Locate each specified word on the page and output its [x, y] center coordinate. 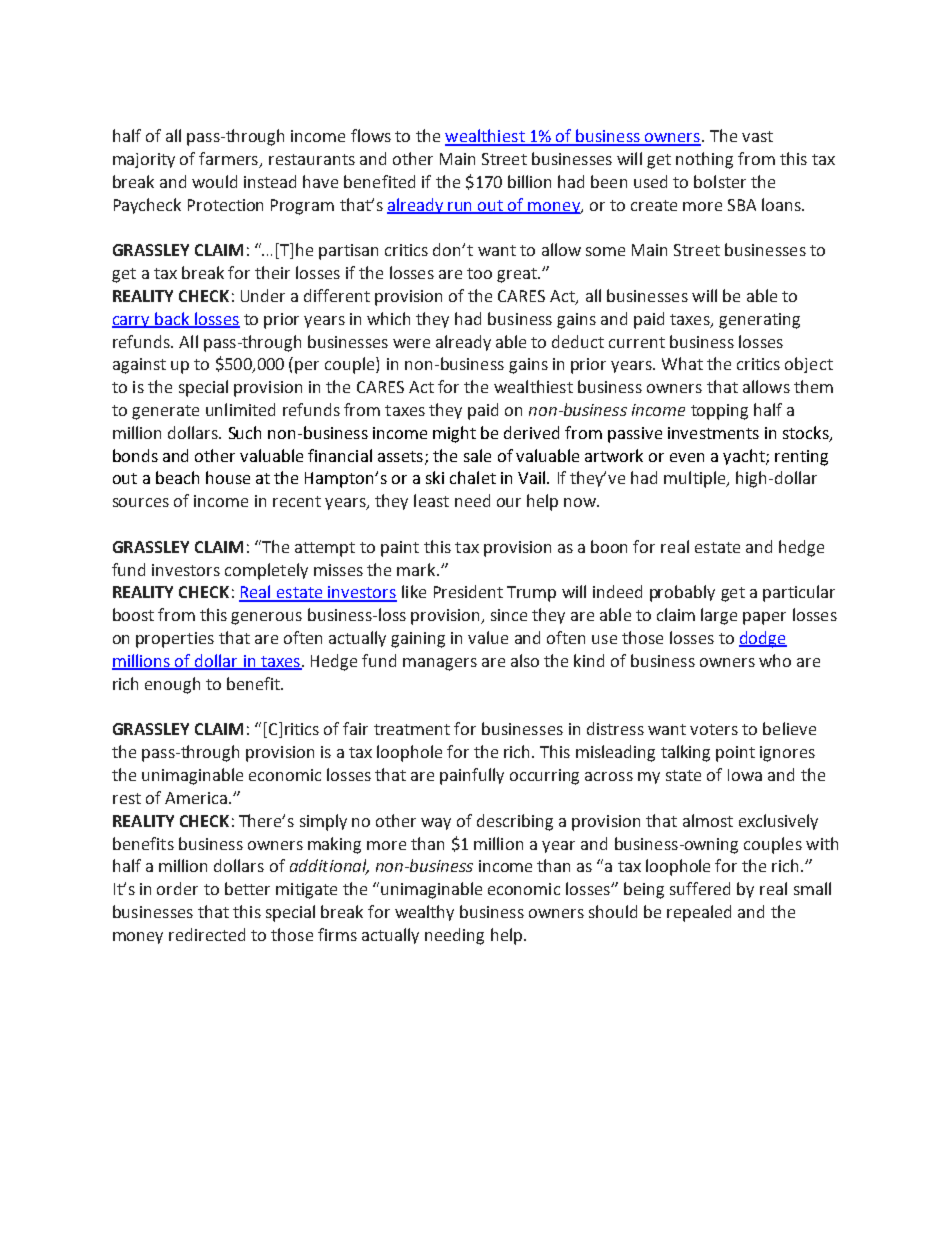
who [775, 660]
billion [529, 181]
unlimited [240, 409]
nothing [704, 160]
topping [719, 412]
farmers [230, 160]
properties [175, 640]
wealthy [424, 913]
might [454, 434]
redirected [207, 934]
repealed [699, 913]
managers [440, 664]
